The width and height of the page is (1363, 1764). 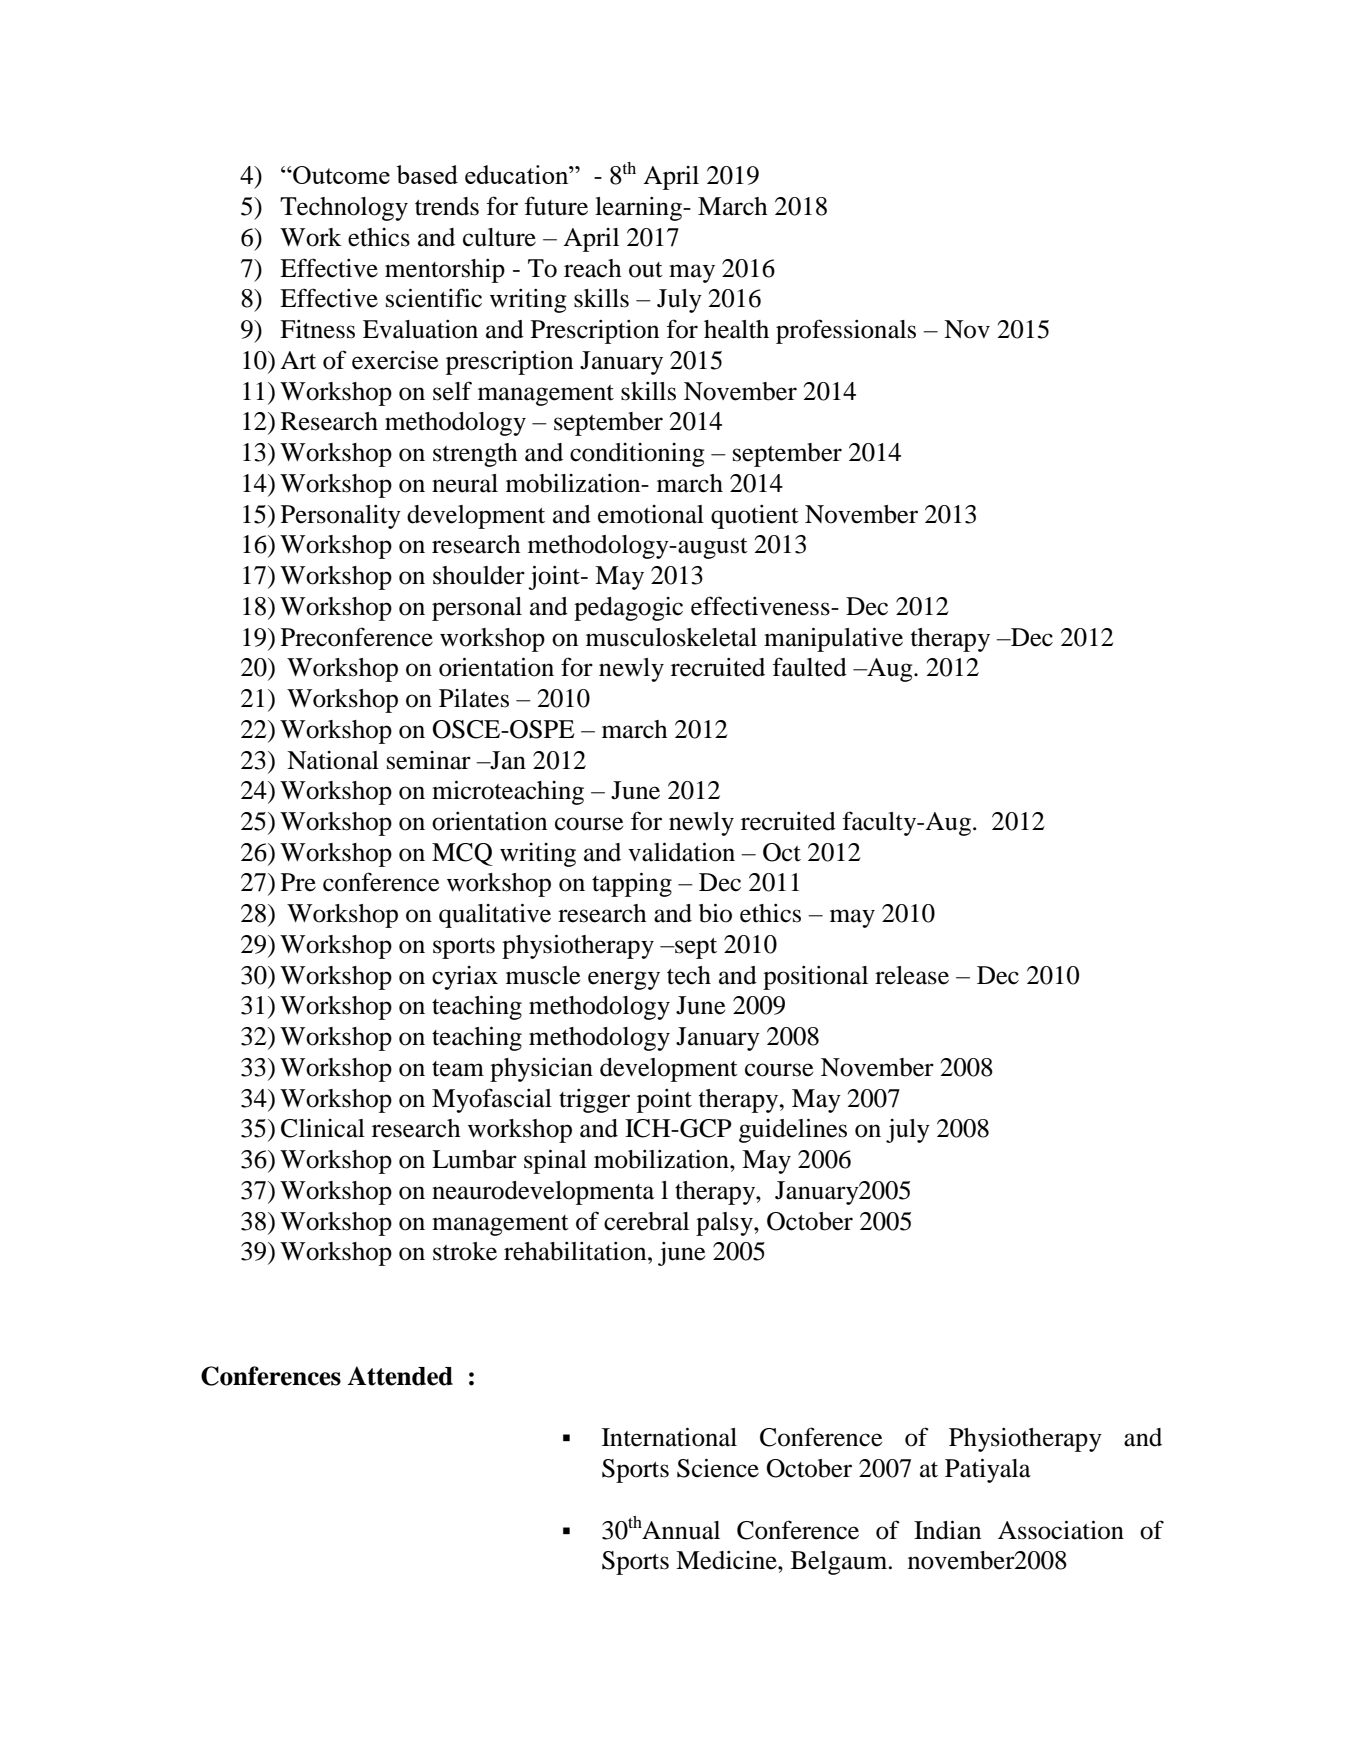 I want to click on trends, so click(x=447, y=206).
